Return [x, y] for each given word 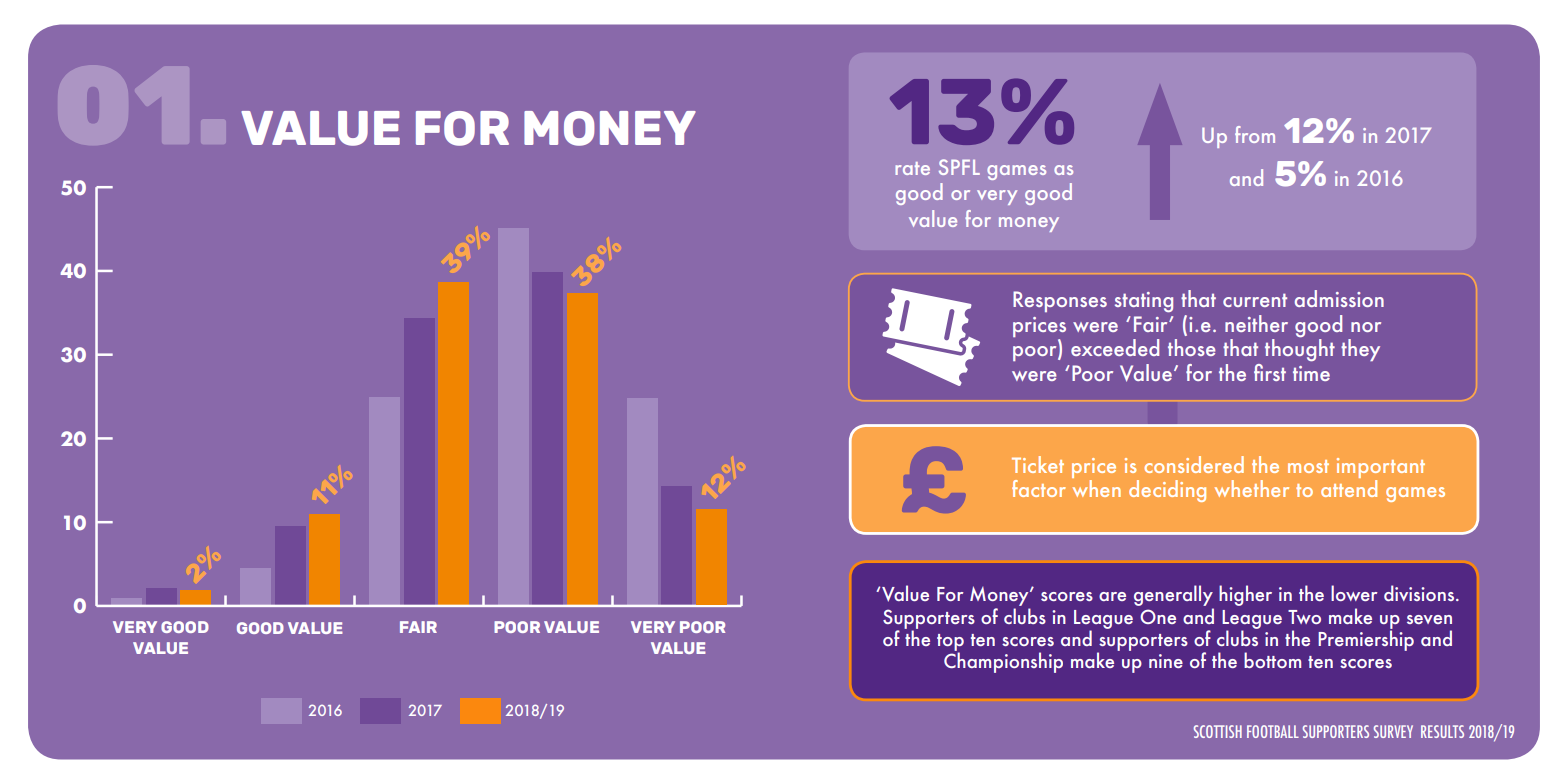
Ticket [1038, 464]
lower [1354, 593]
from [1255, 134]
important [1381, 469]
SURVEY [1393, 731]
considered [1194, 464]
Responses [1060, 301]
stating [1144, 302]
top [950, 643]
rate [912, 168]
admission [1339, 298]
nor [1366, 327]
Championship [1003, 662]
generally [1173, 595]
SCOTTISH [1218, 731]
